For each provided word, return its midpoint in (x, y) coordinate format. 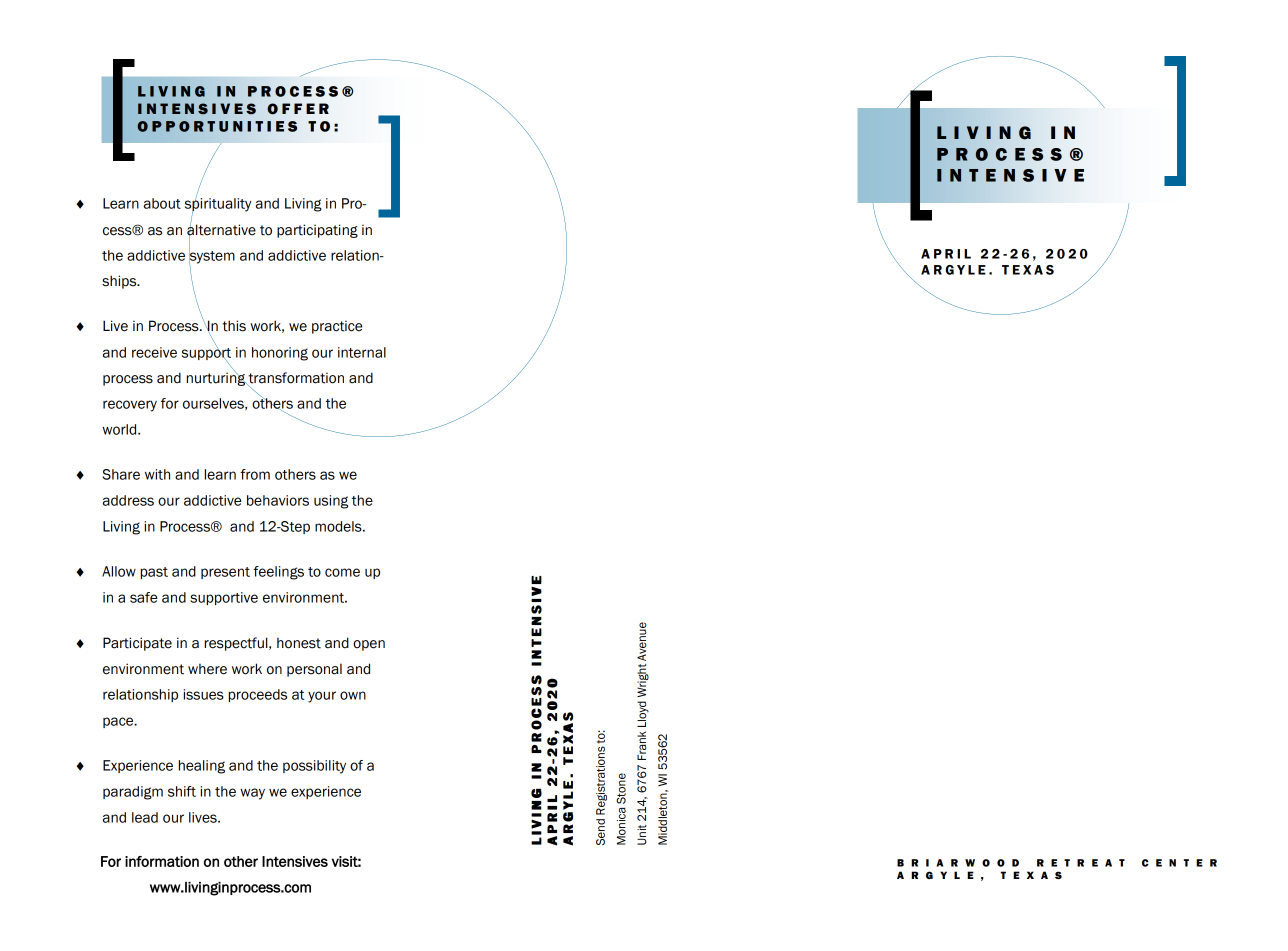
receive (154, 352)
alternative (221, 230)
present (225, 573)
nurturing (217, 378)
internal (362, 352)
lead (145, 817)
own (353, 695)
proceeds (258, 695)
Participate (137, 644)
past (154, 573)
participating (317, 231)
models (339, 526)
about (162, 203)
